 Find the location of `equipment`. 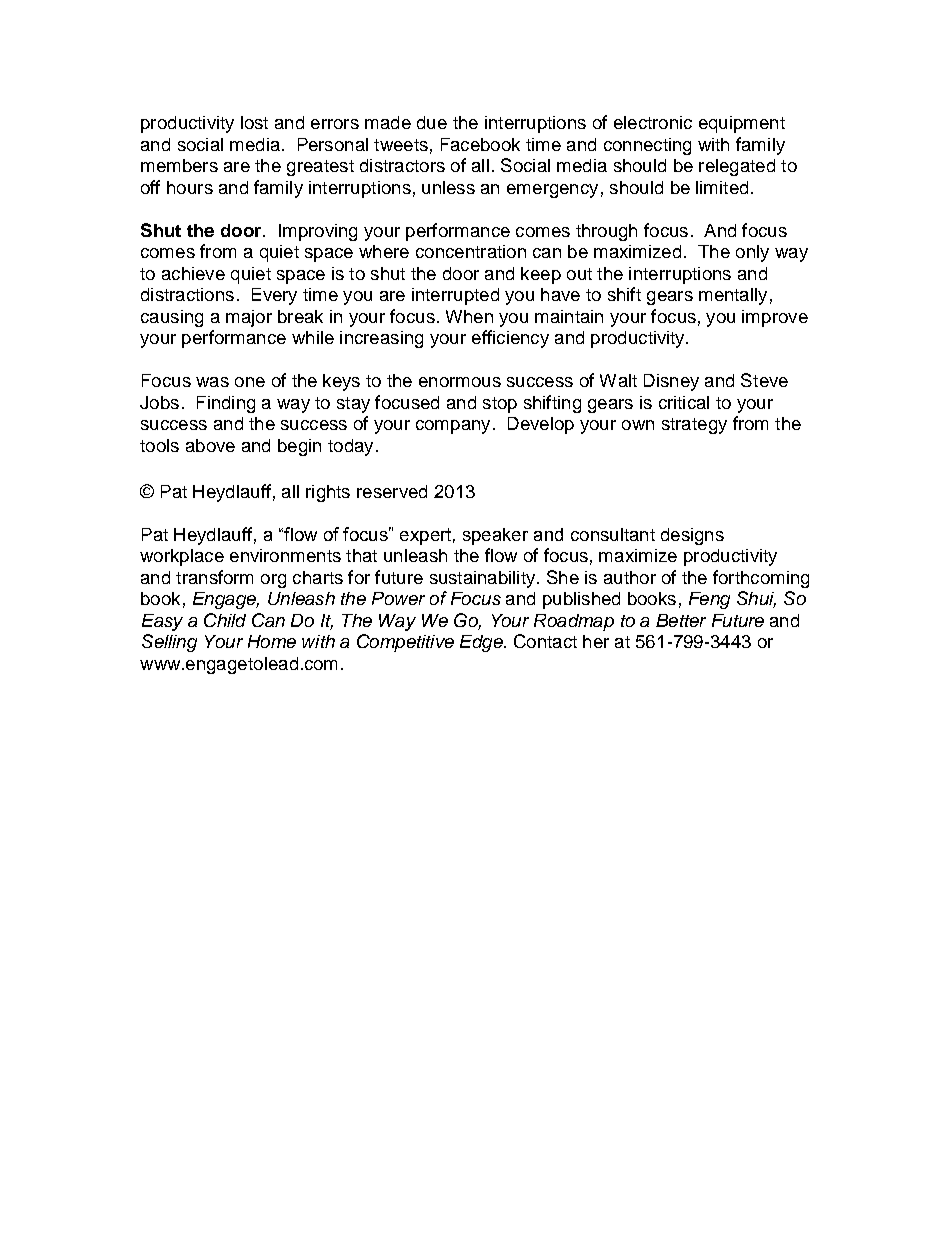

equipment is located at coordinates (742, 124).
